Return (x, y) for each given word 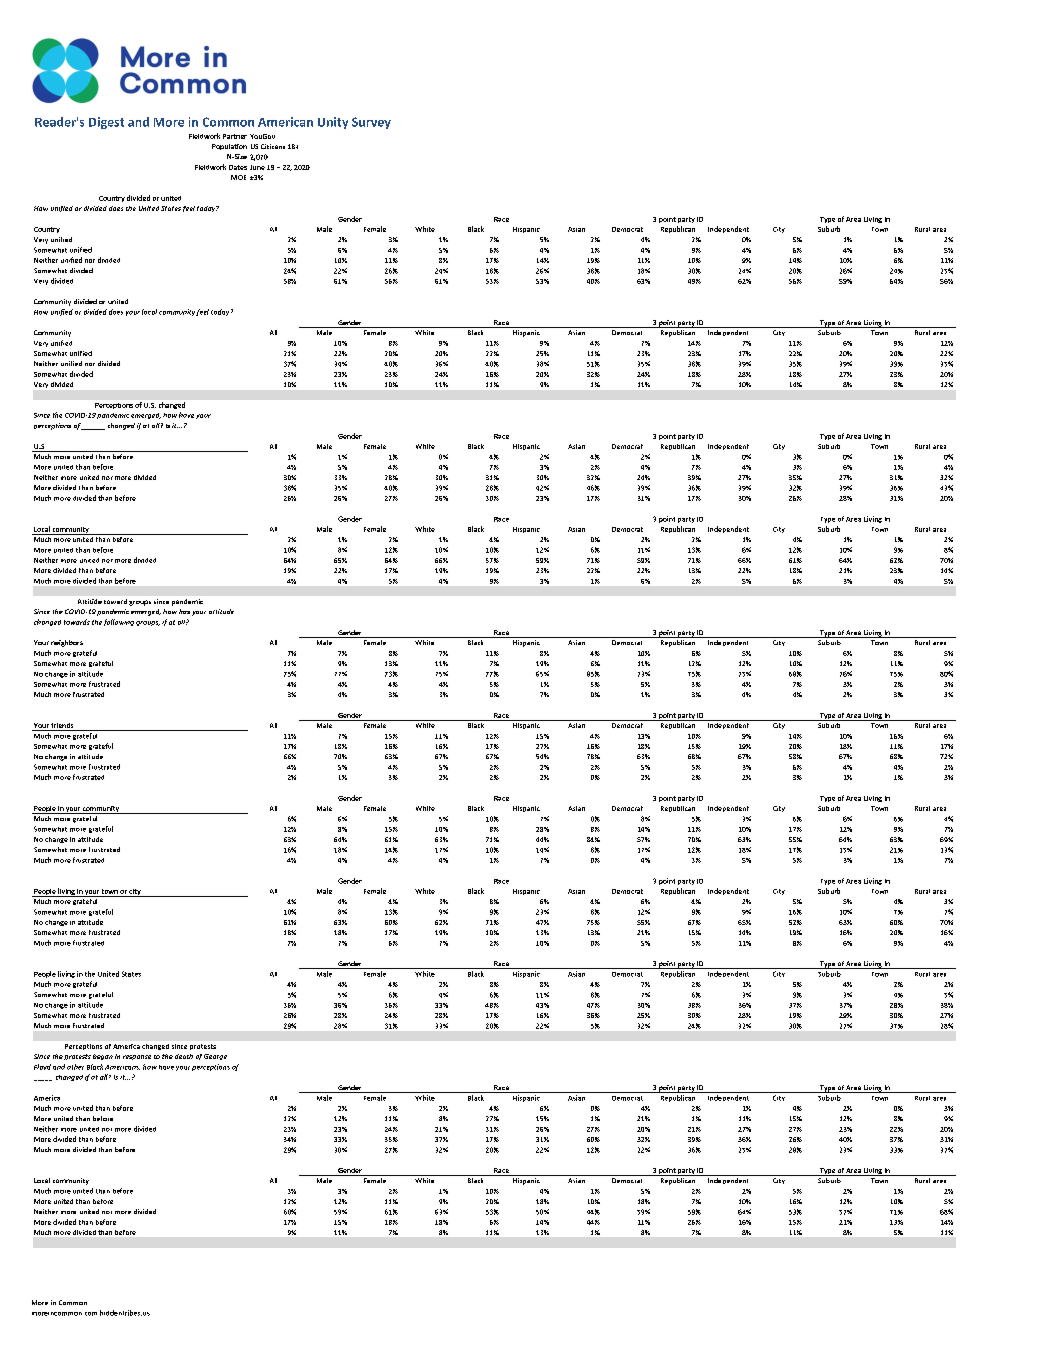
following (119, 622)
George (215, 1057)
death (184, 1056)
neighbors (67, 643)
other (75, 1067)
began (103, 1057)
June (257, 167)
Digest (106, 123)
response (137, 1057)
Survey (371, 123)
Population (229, 147)
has (184, 611)
